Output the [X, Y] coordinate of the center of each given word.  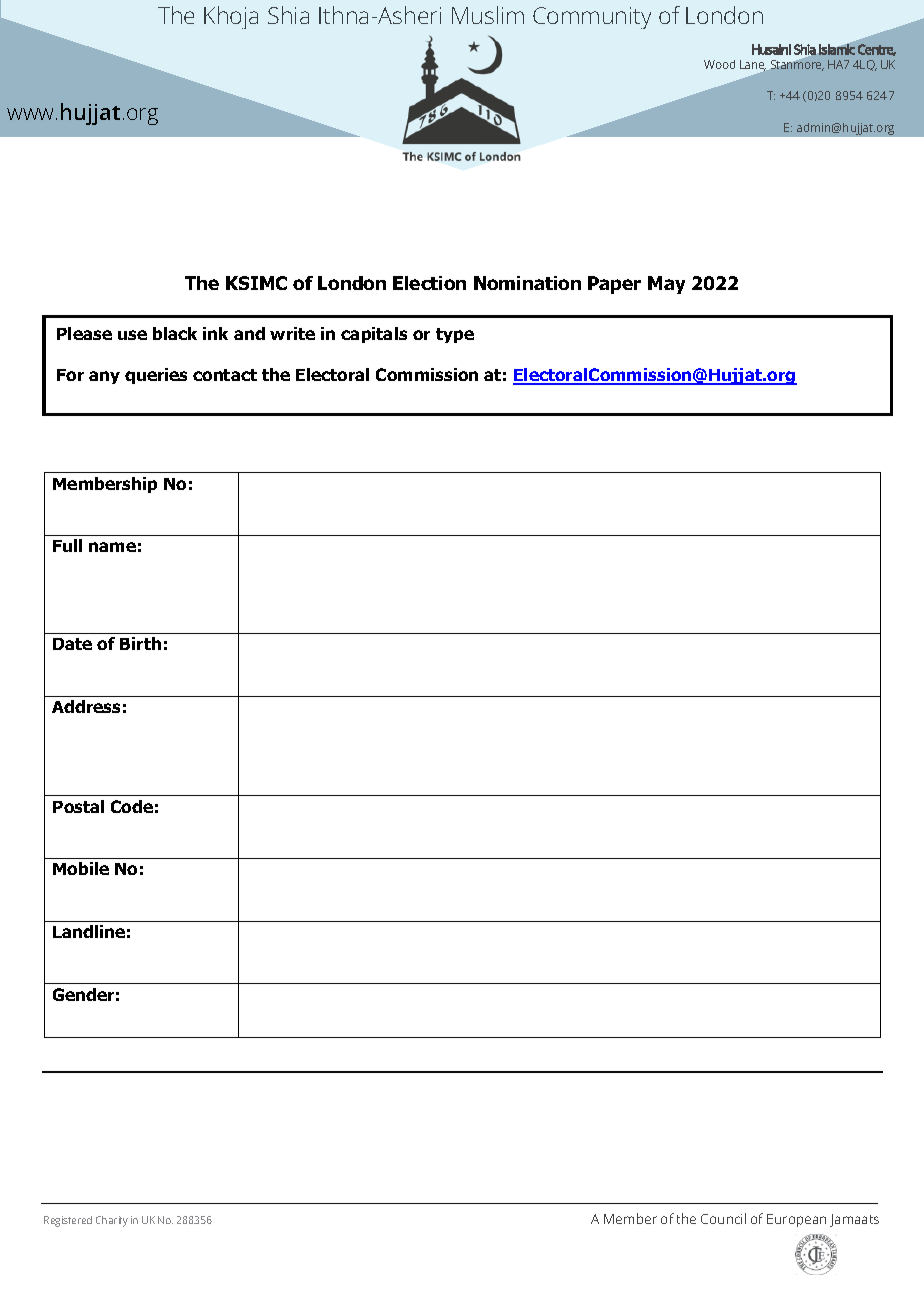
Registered [68, 1221]
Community [592, 18]
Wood [719, 64]
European [796, 1220]
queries [156, 376]
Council [723, 1218]
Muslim [488, 15]
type [455, 335]
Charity [112, 1221]
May [666, 285]
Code [132, 806]
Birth [140, 643]
